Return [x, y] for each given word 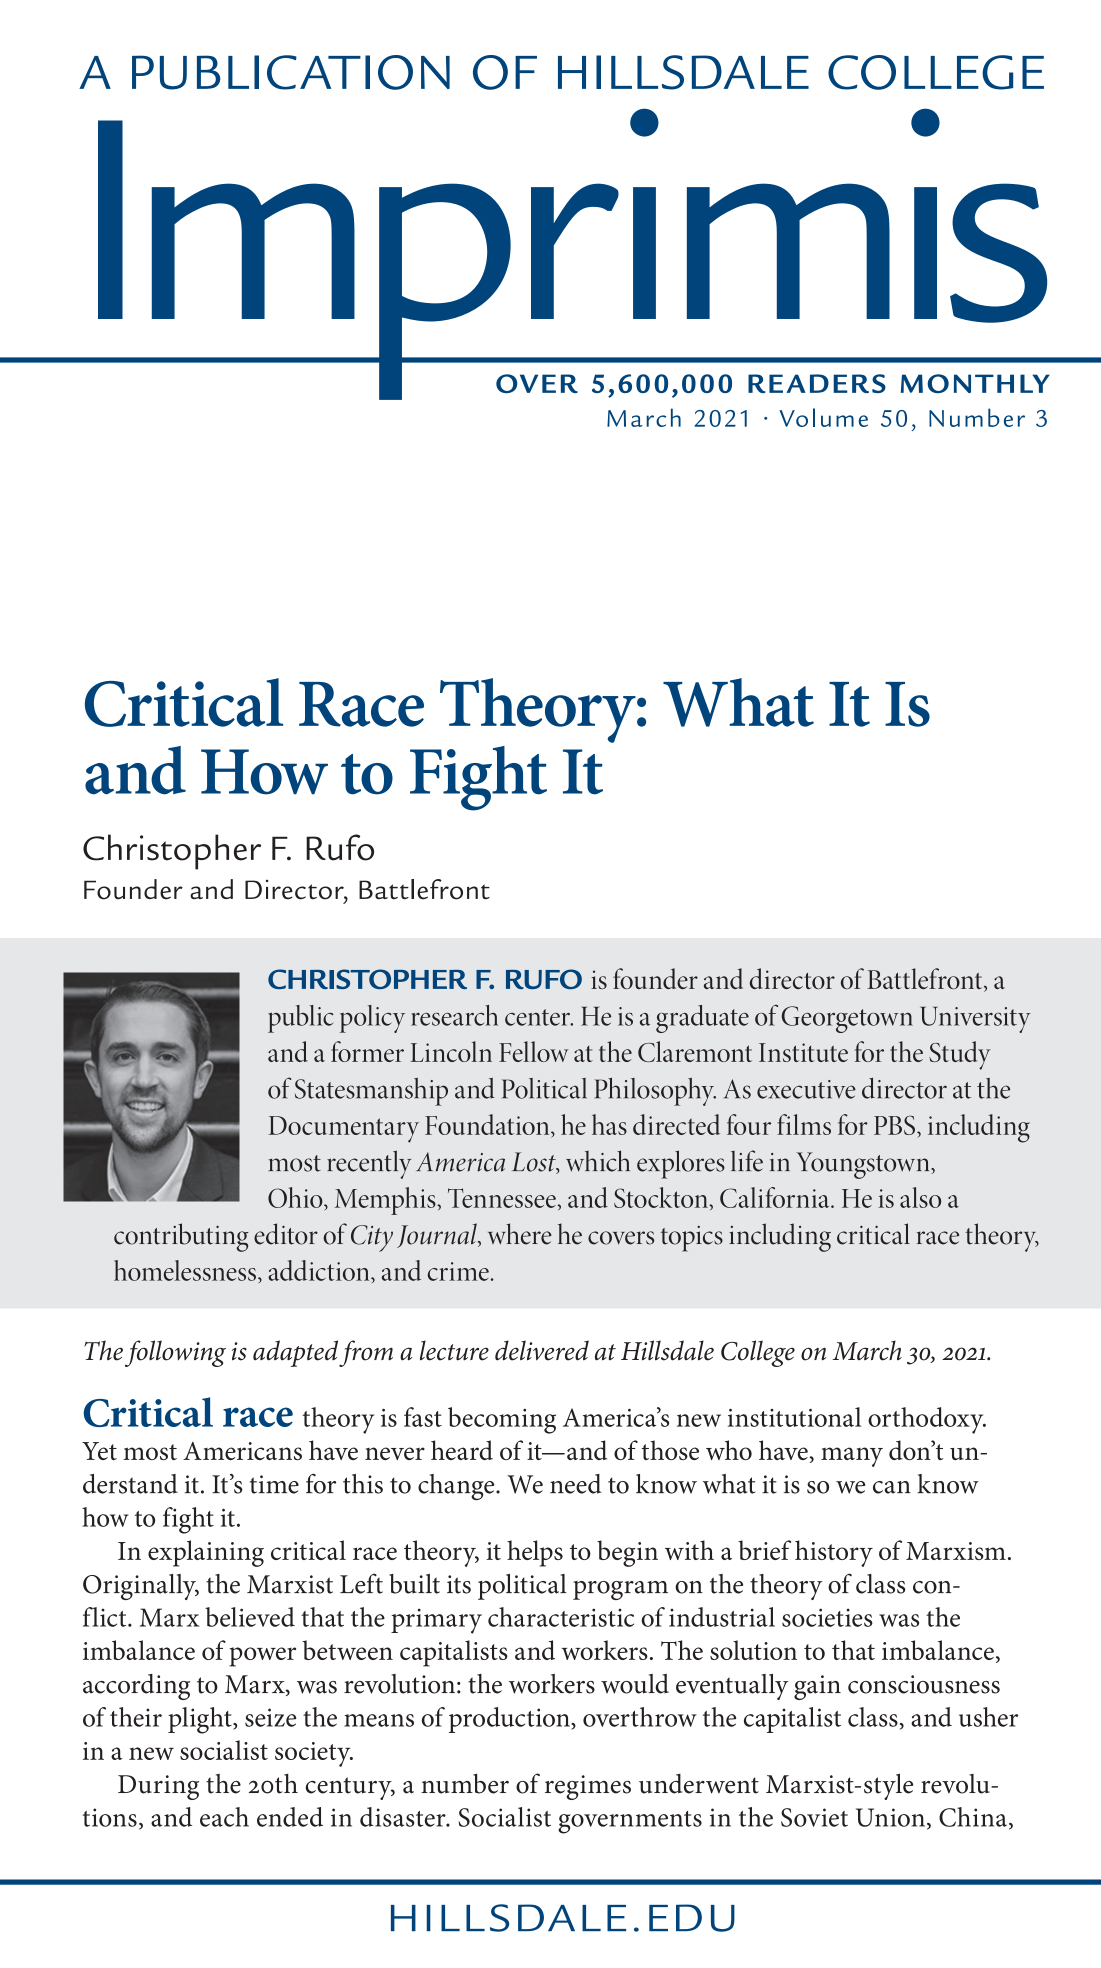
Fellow [534, 1051]
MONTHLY [975, 383]
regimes [588, 1787]
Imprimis [573, 254]
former [367, 1051]
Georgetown [847, 1019]
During [158, 1787]
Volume [823, 417]
